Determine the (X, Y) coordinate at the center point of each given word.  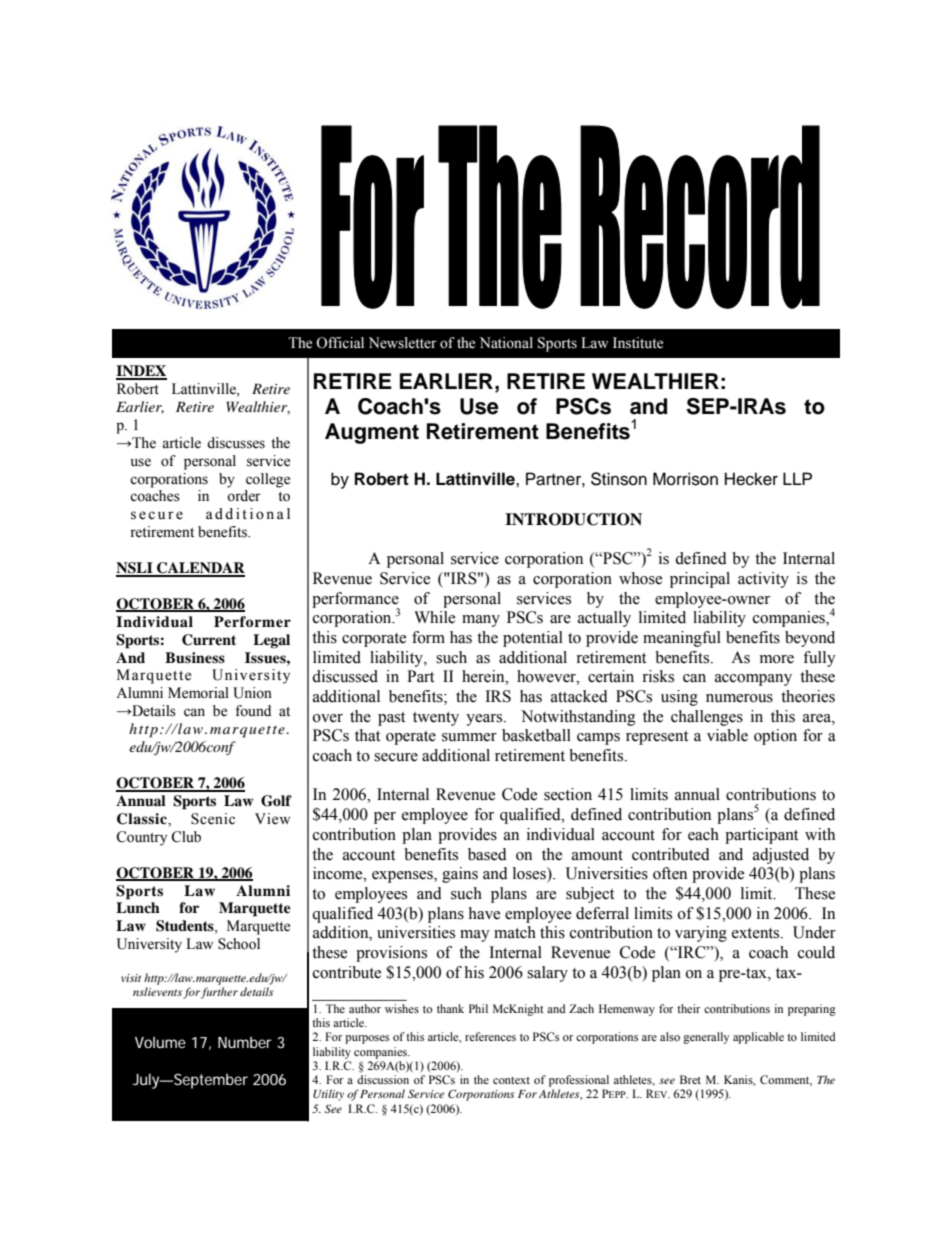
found (253, 711)
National (506, 343)
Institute (638, 343)
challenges (707, 718)
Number (245, 1042)
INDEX (141, 372)
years (485, 720)
